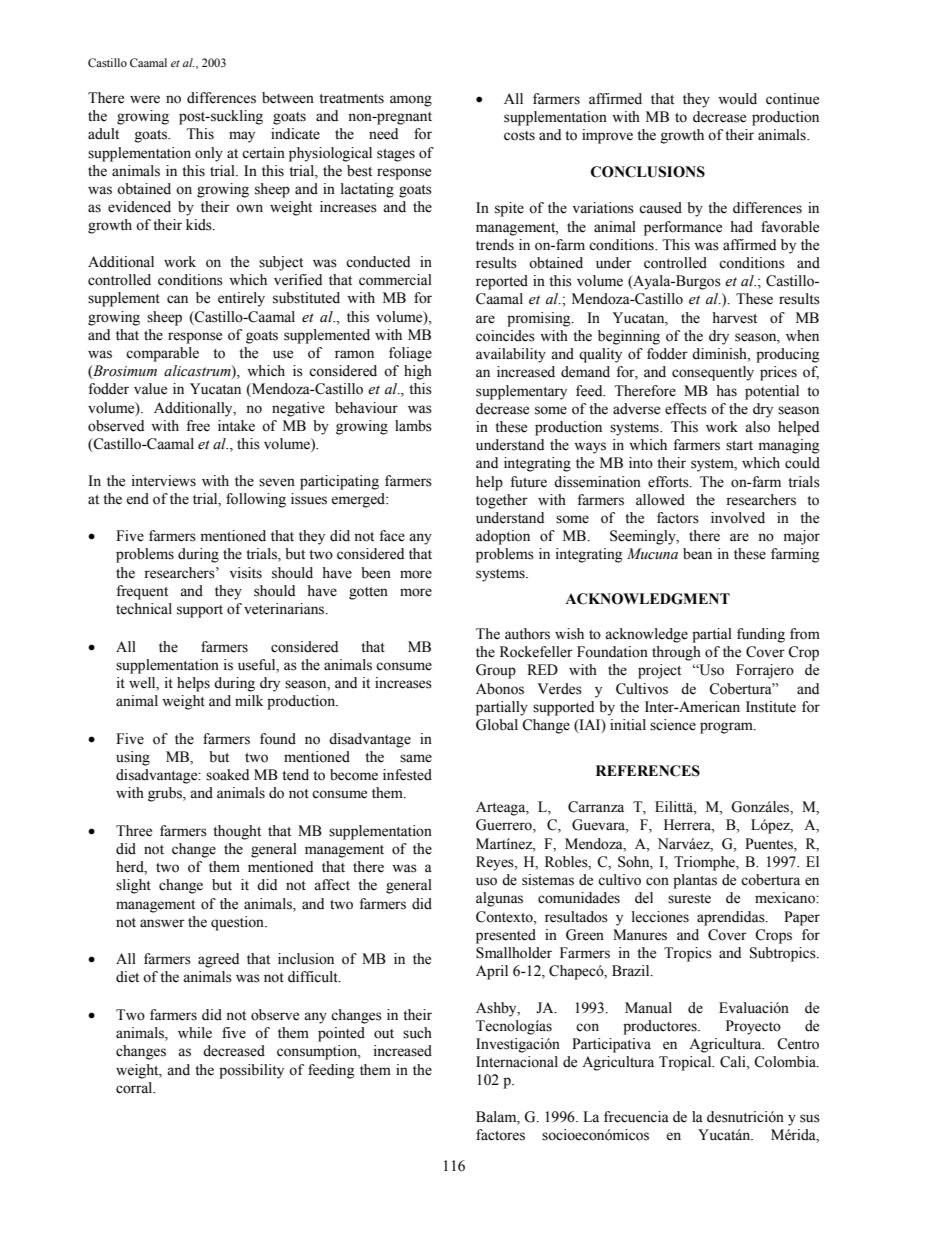 The width and height of the screenshot is (952, 1233). I want to click on coincides, so click(505, 336).
